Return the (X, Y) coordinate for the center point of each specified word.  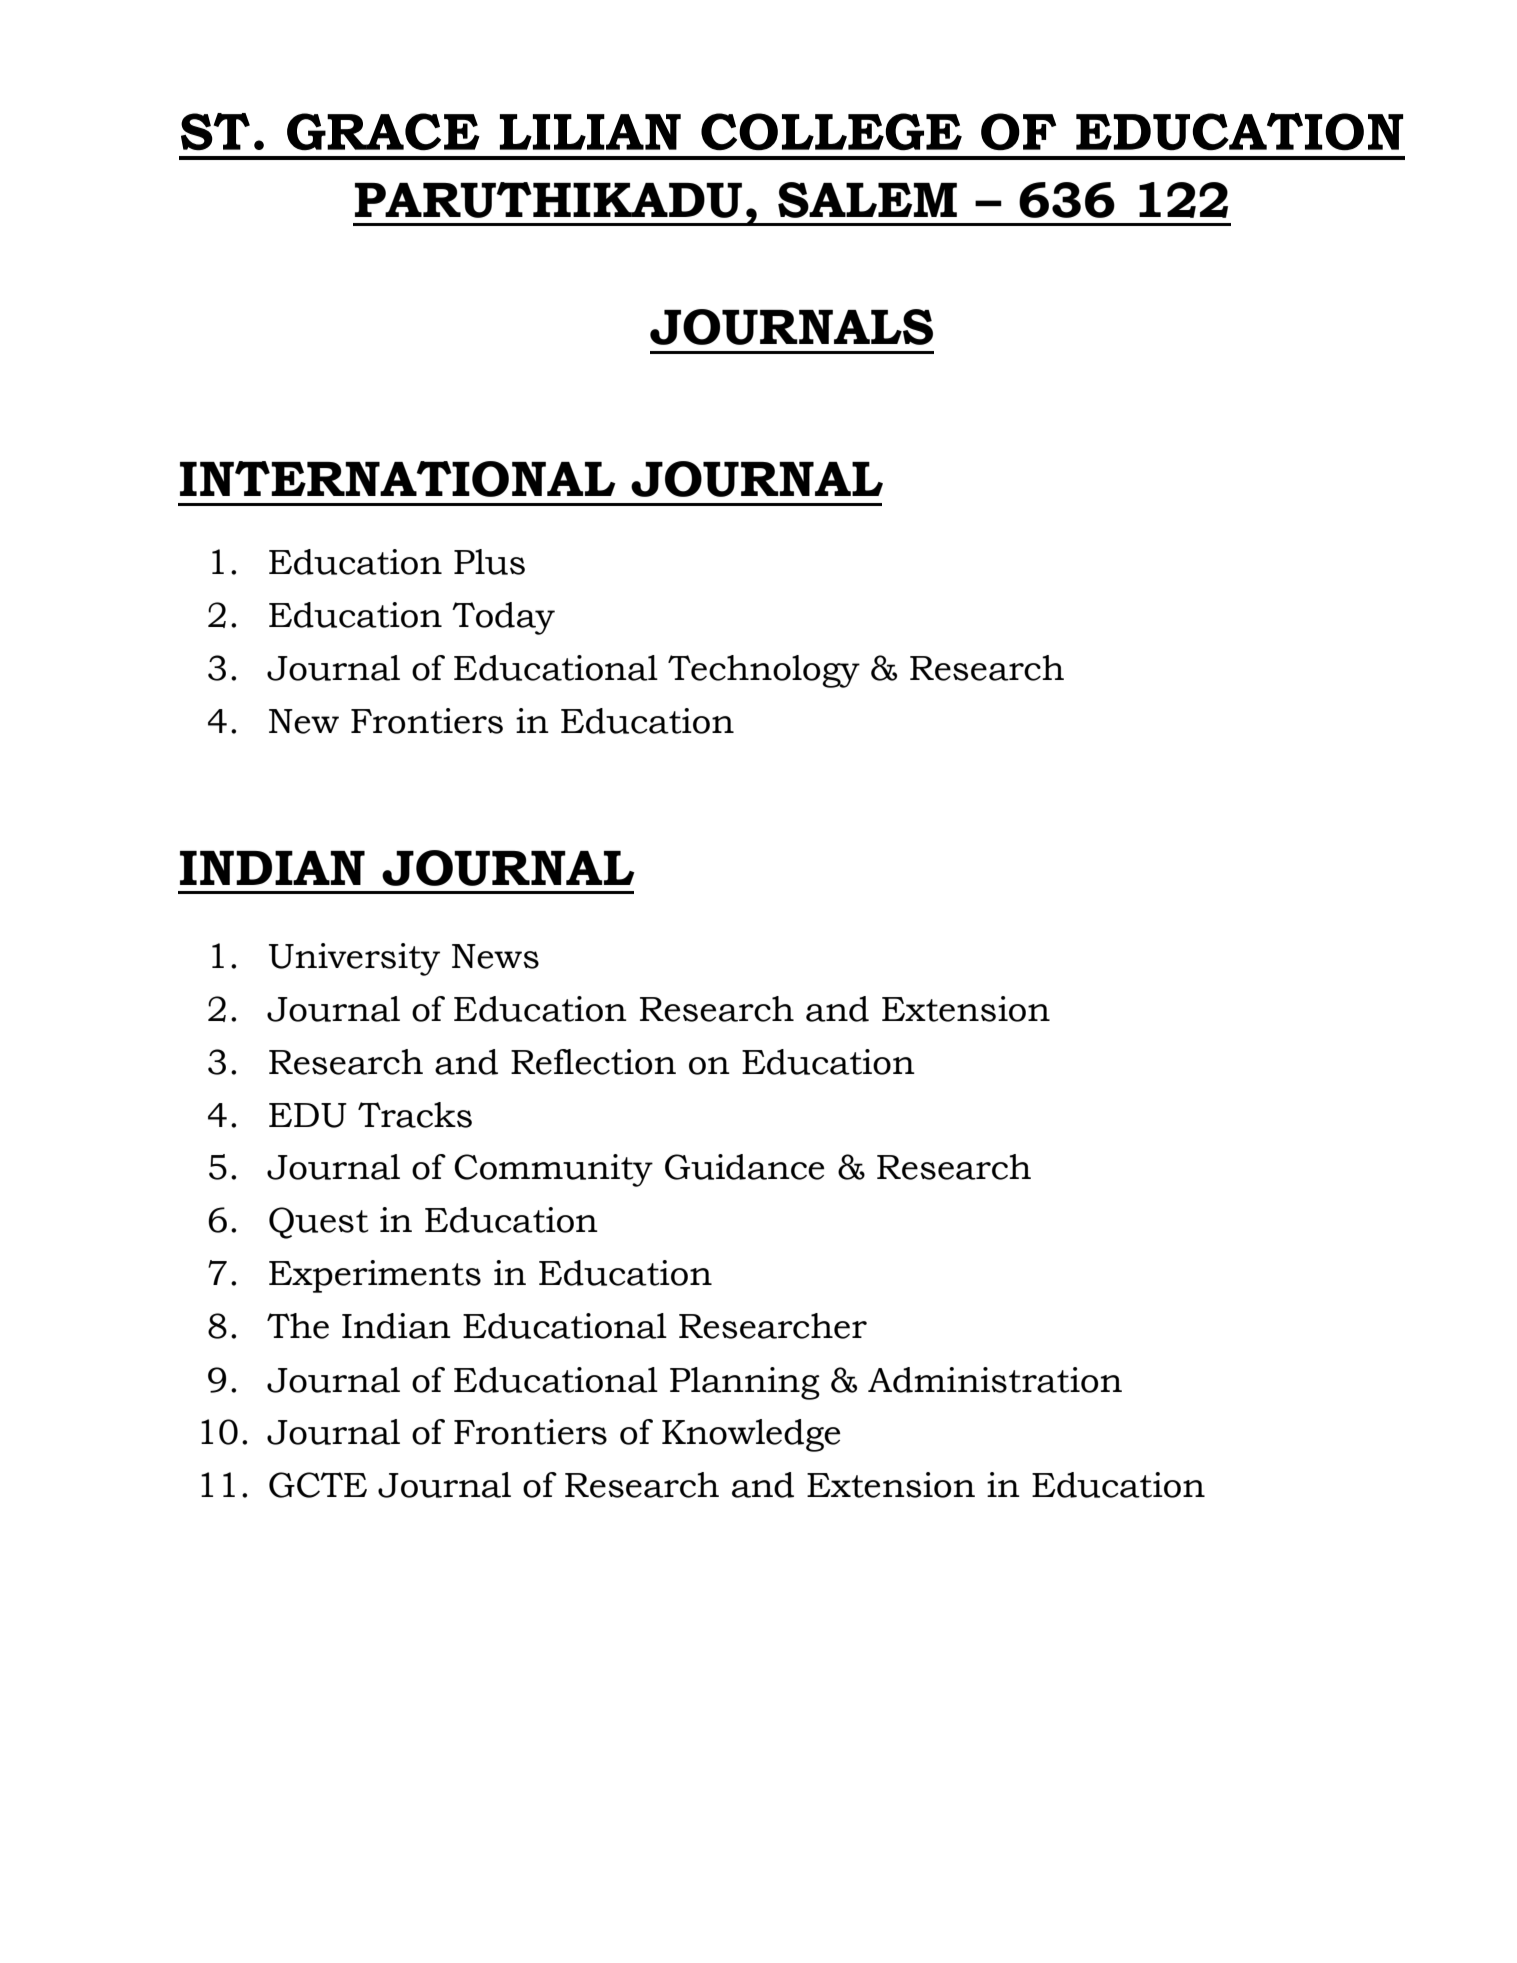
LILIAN (590, 132)
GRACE (383, 132)
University (354, 959)
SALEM (867, 200)
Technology (764, 671)
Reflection (593, 1062)
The (298, 1326)
